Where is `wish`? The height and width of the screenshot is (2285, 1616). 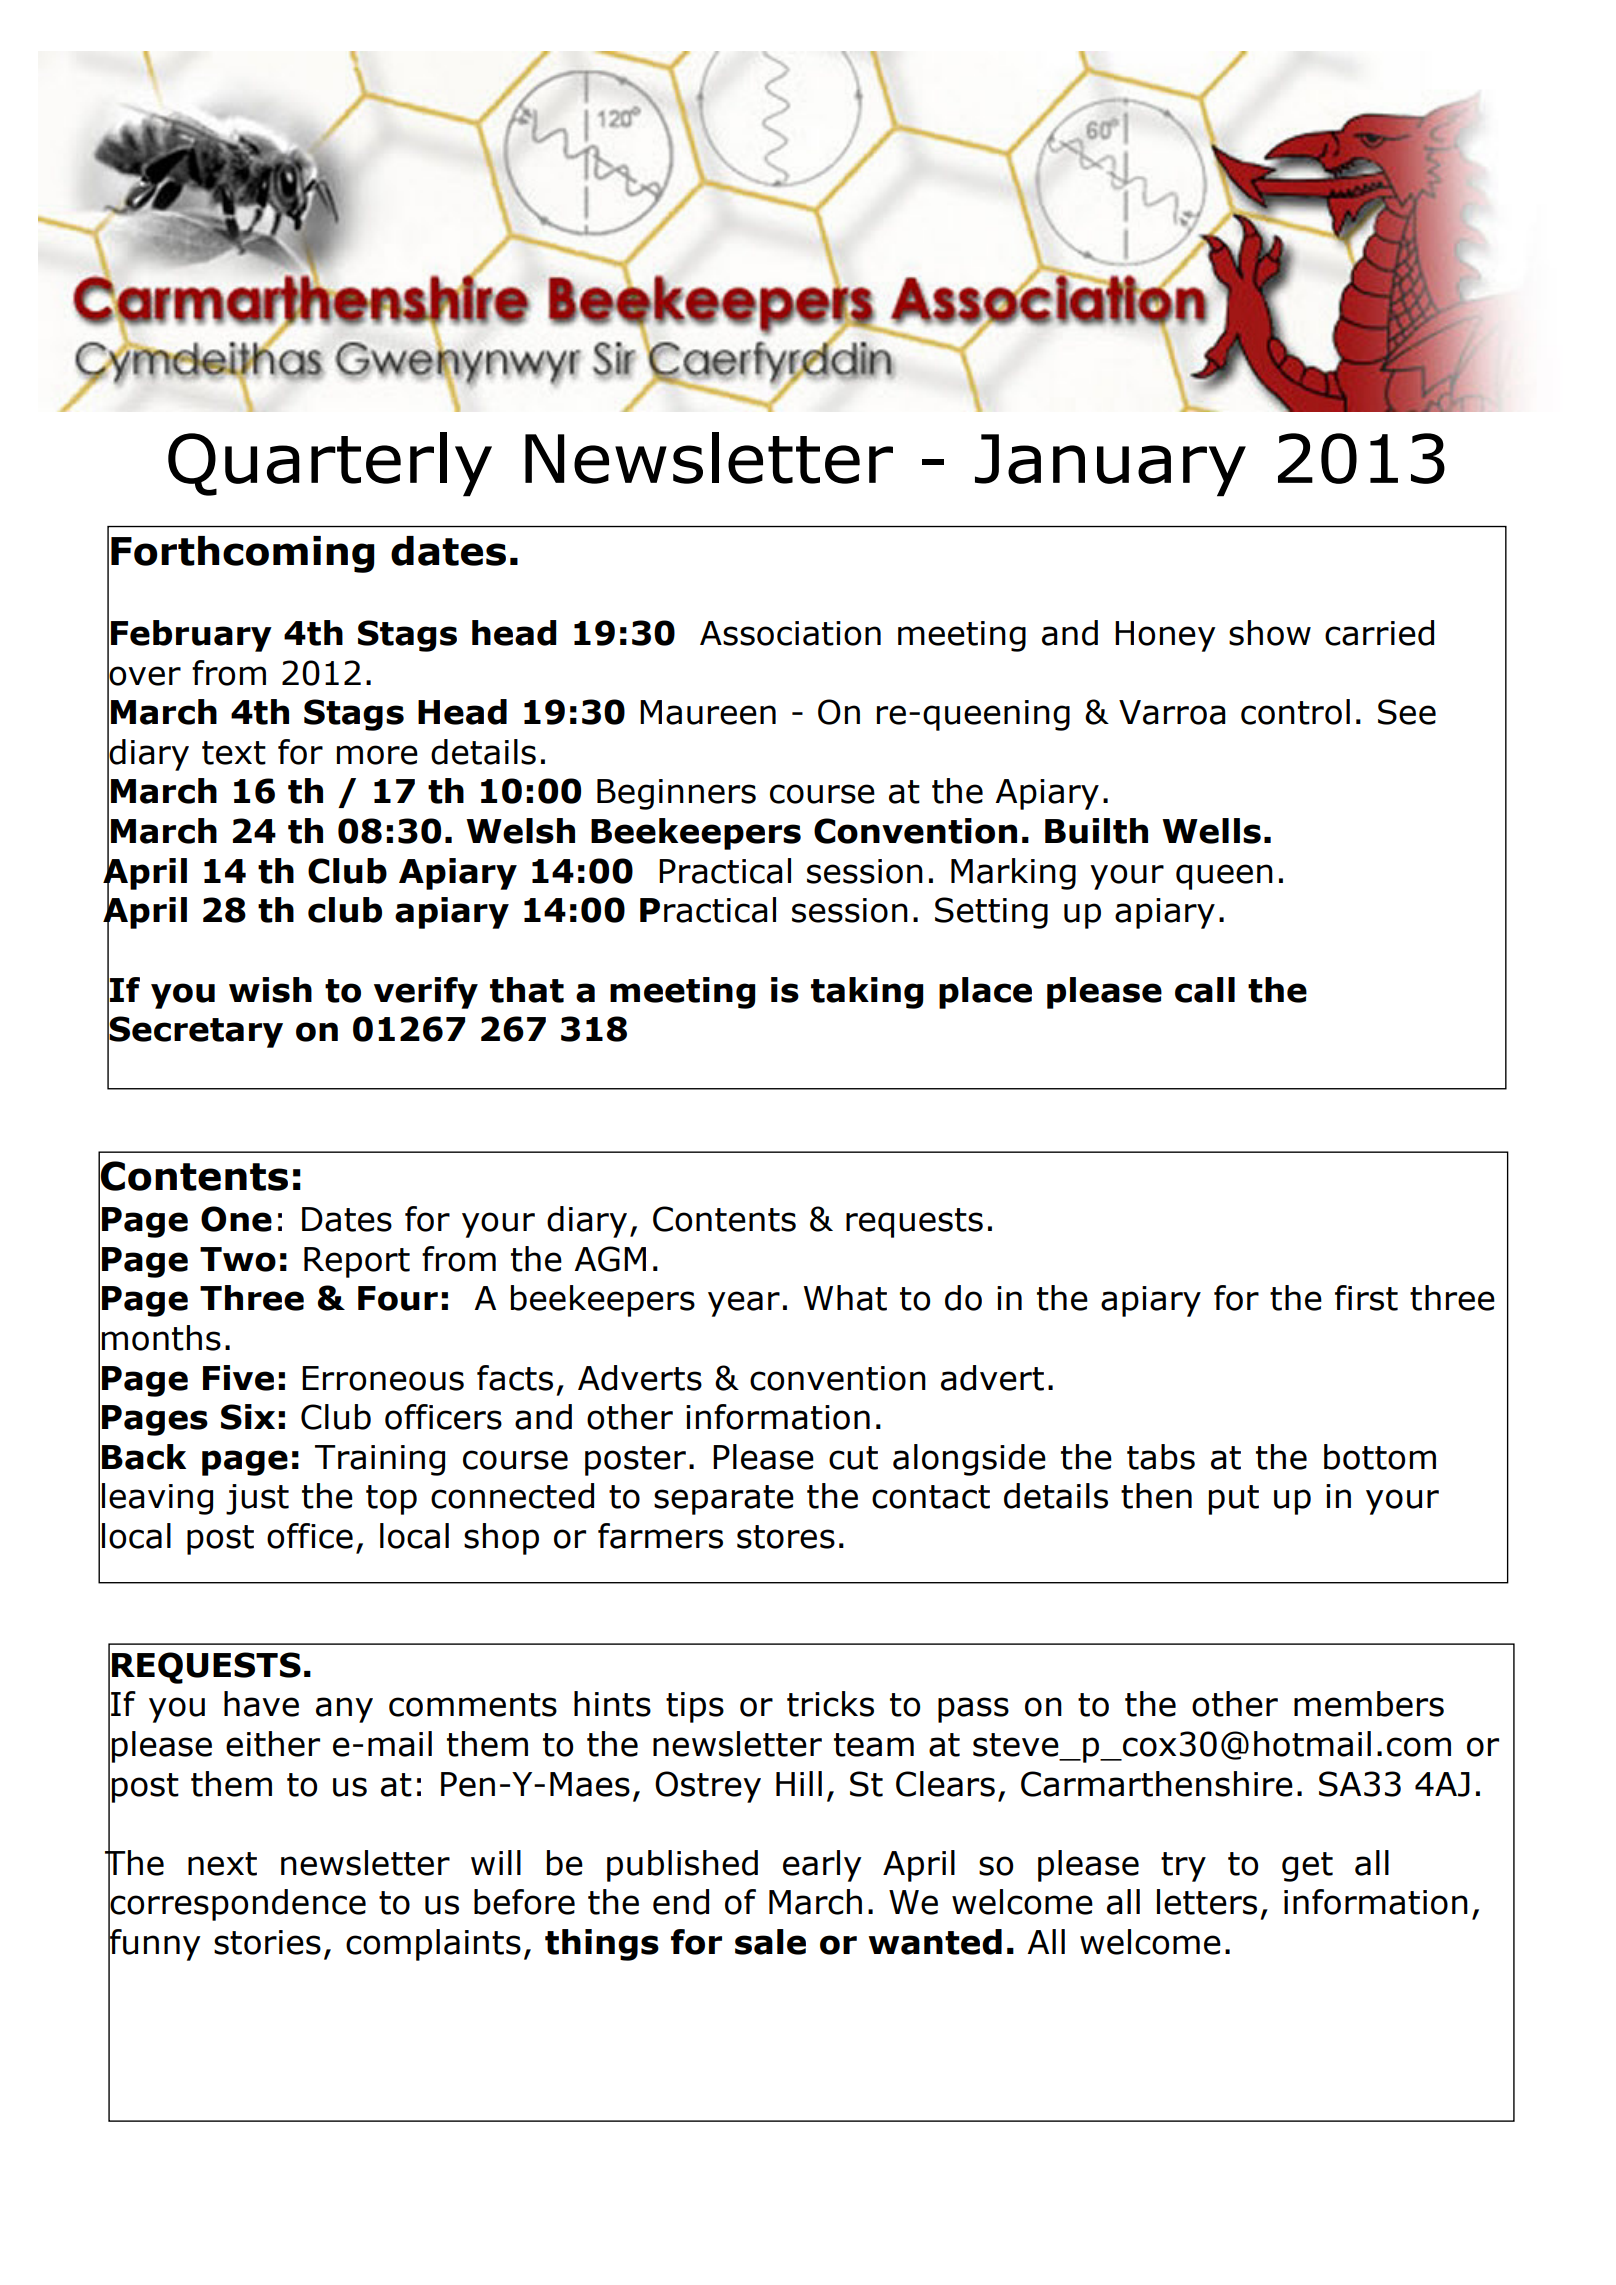
wish is located at coordinates (270, 990).
